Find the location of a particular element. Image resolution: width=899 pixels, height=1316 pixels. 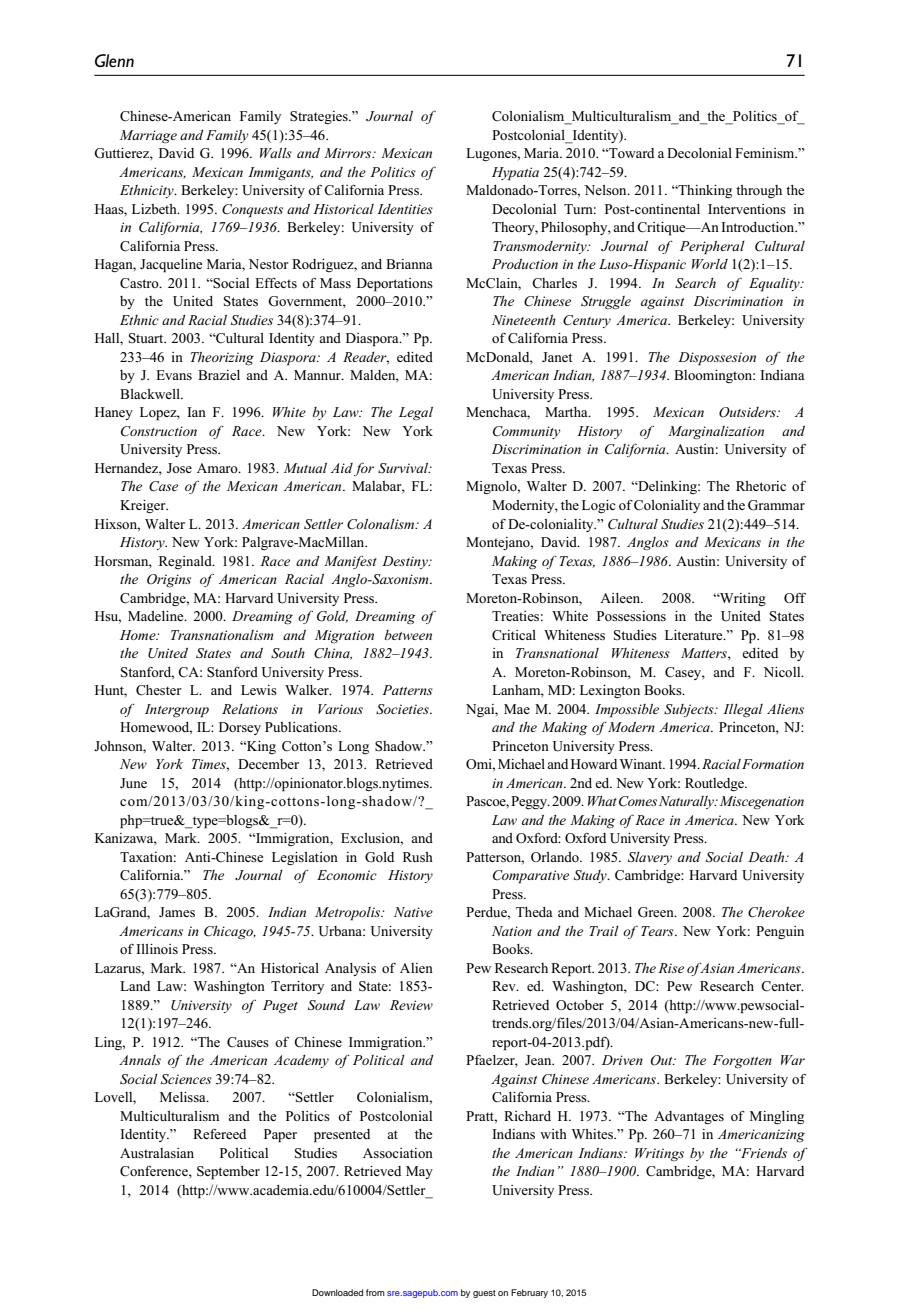

Feminism is located at coordinates (766, 153).
